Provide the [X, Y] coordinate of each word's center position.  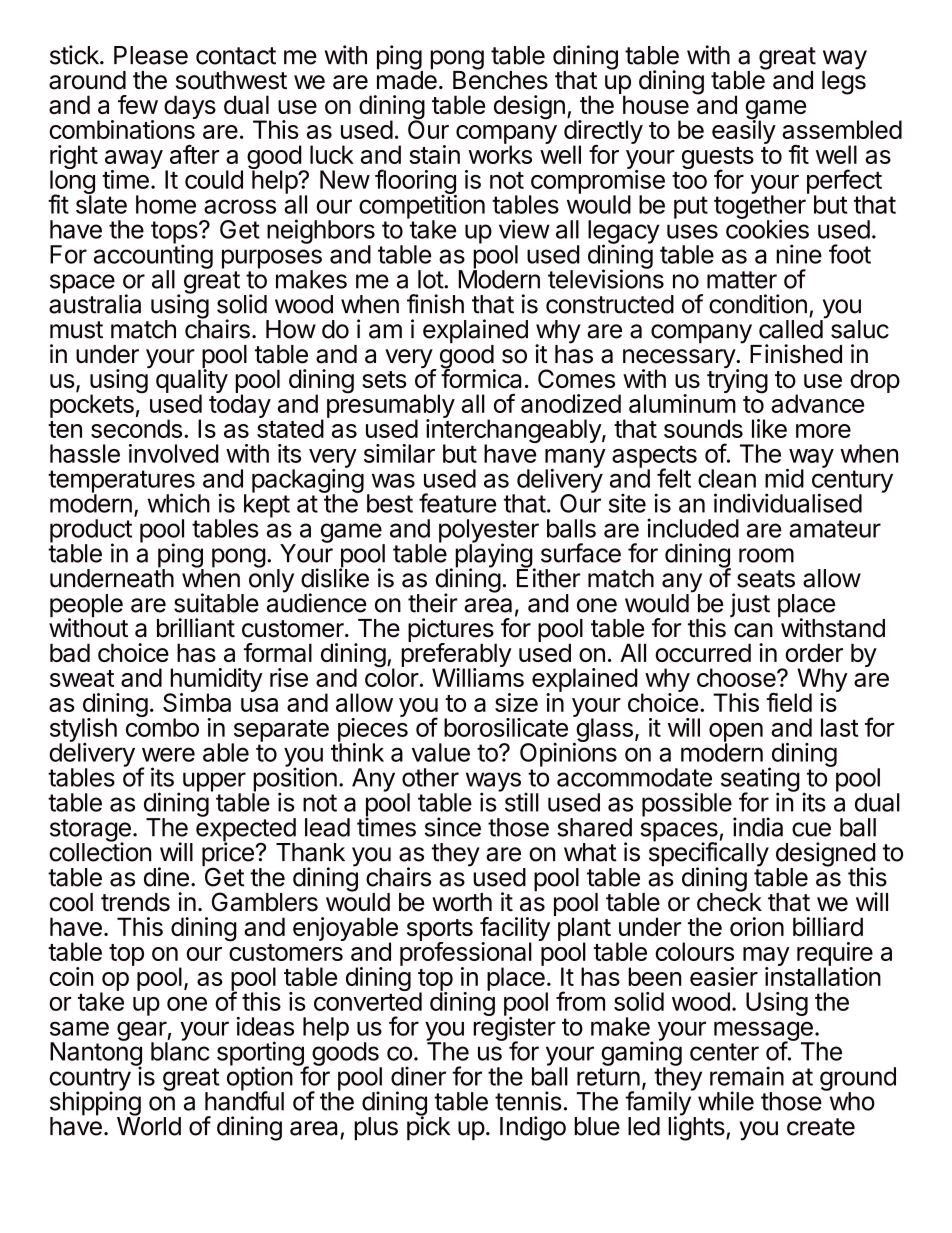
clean [727, 478]
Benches [500, 79]
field [789, 702]
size [516, 702]
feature [457, 503]
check [729, 901]
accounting [153, 257]
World [149, 1125]
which [179, 503]
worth [462, 902]
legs [844, 82]
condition [758, 304]
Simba [197, 702]
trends [135, 902]
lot [431, 279]
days [190, 107]
